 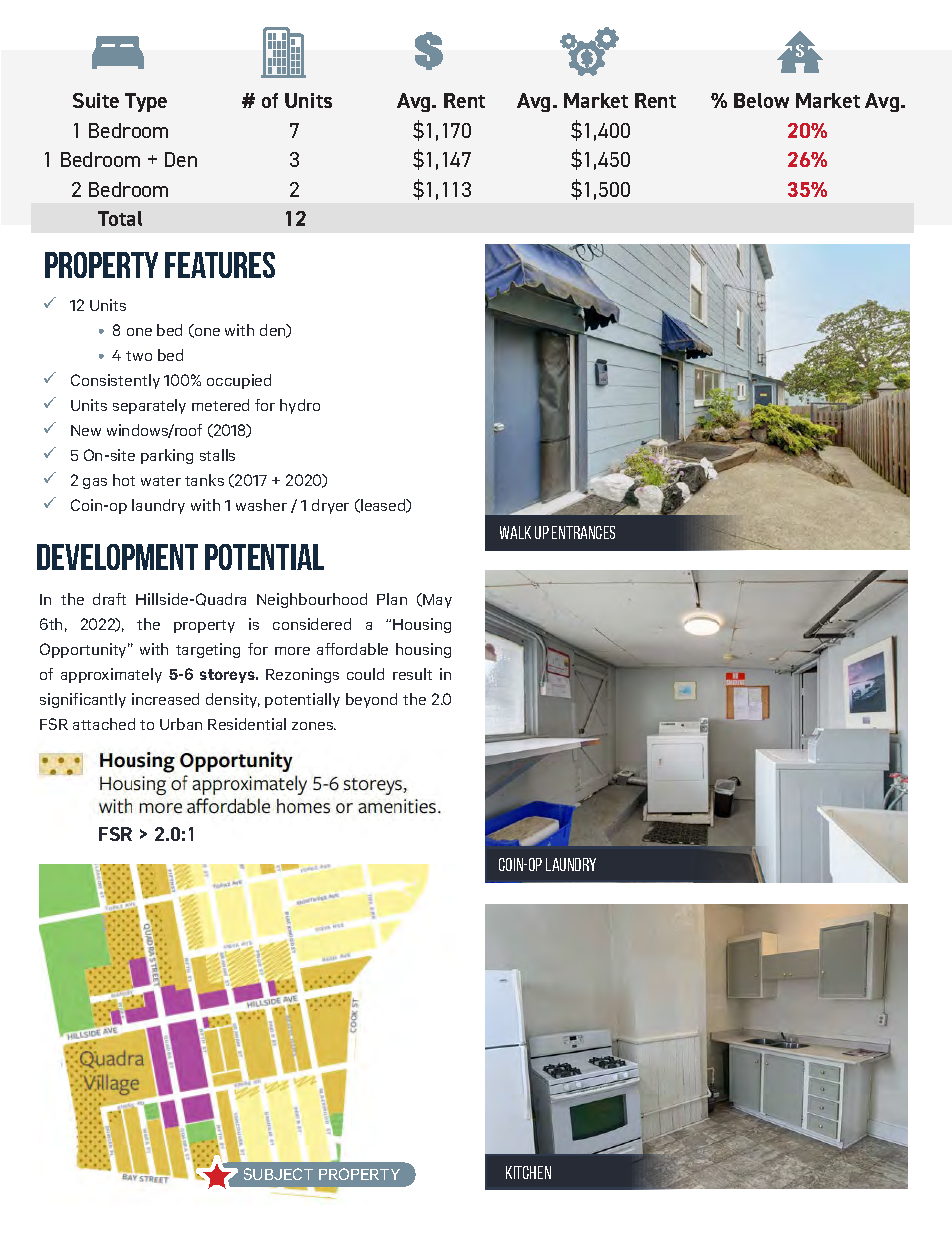 What do you see at coordinates (761, 100) in the screenshot?
I see `Below` at bounding box center [761, 100].
